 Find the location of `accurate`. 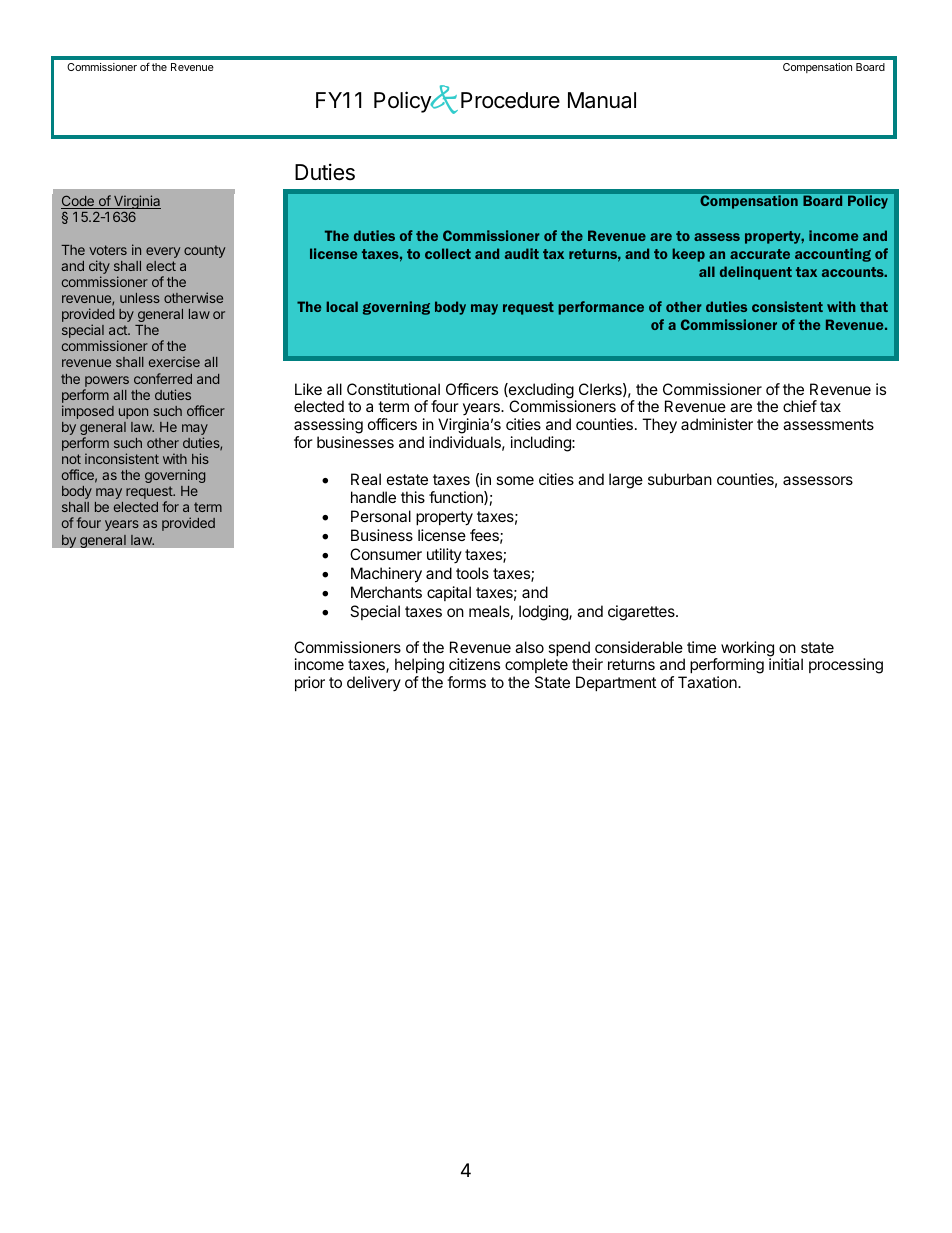

accurate is located at coordinates (760, 254).
